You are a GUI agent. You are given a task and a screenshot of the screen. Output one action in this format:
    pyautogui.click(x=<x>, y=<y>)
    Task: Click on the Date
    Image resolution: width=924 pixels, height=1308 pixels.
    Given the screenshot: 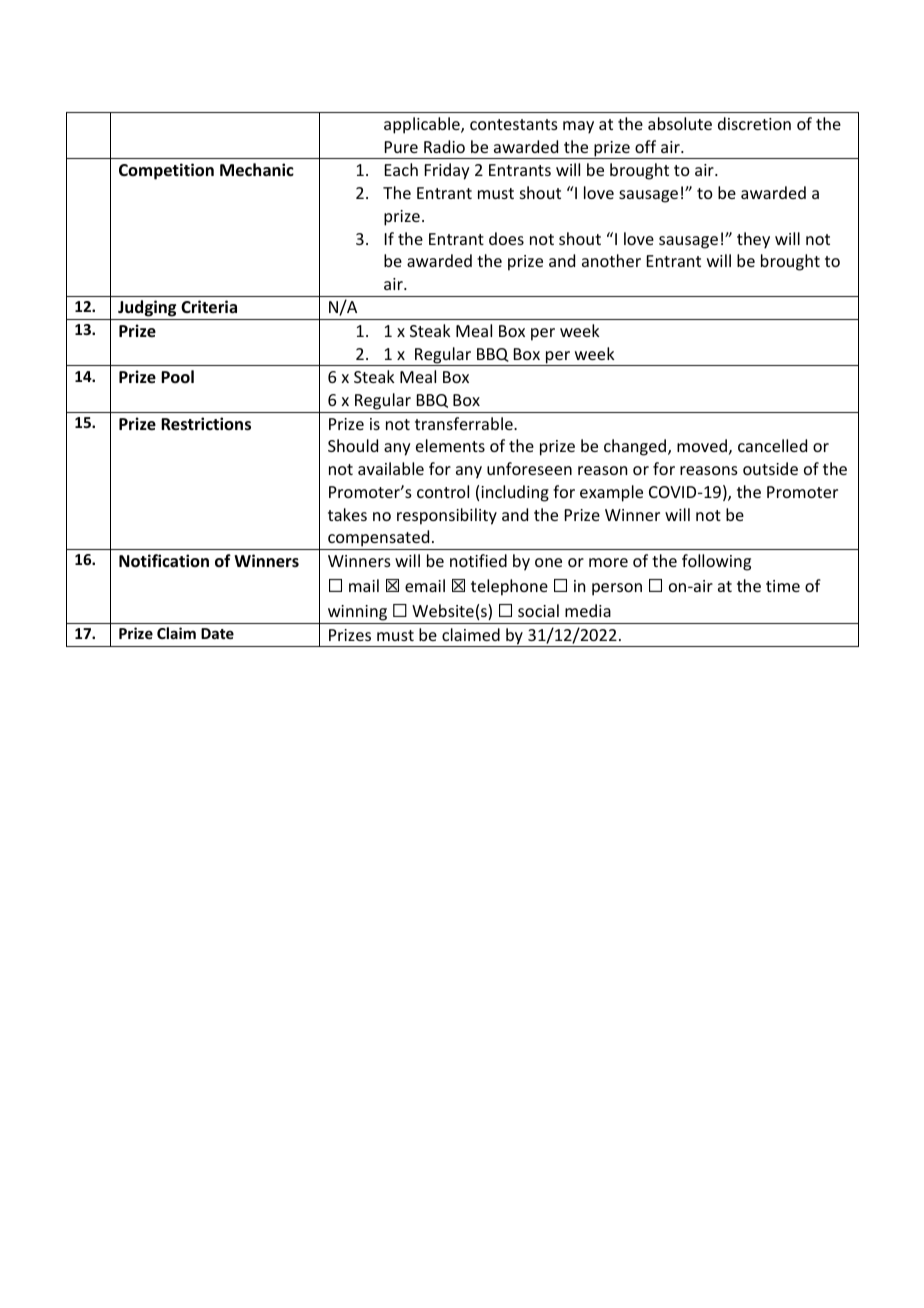 What is the action you would take?
    pyautogui.click(x=217, y=633)
